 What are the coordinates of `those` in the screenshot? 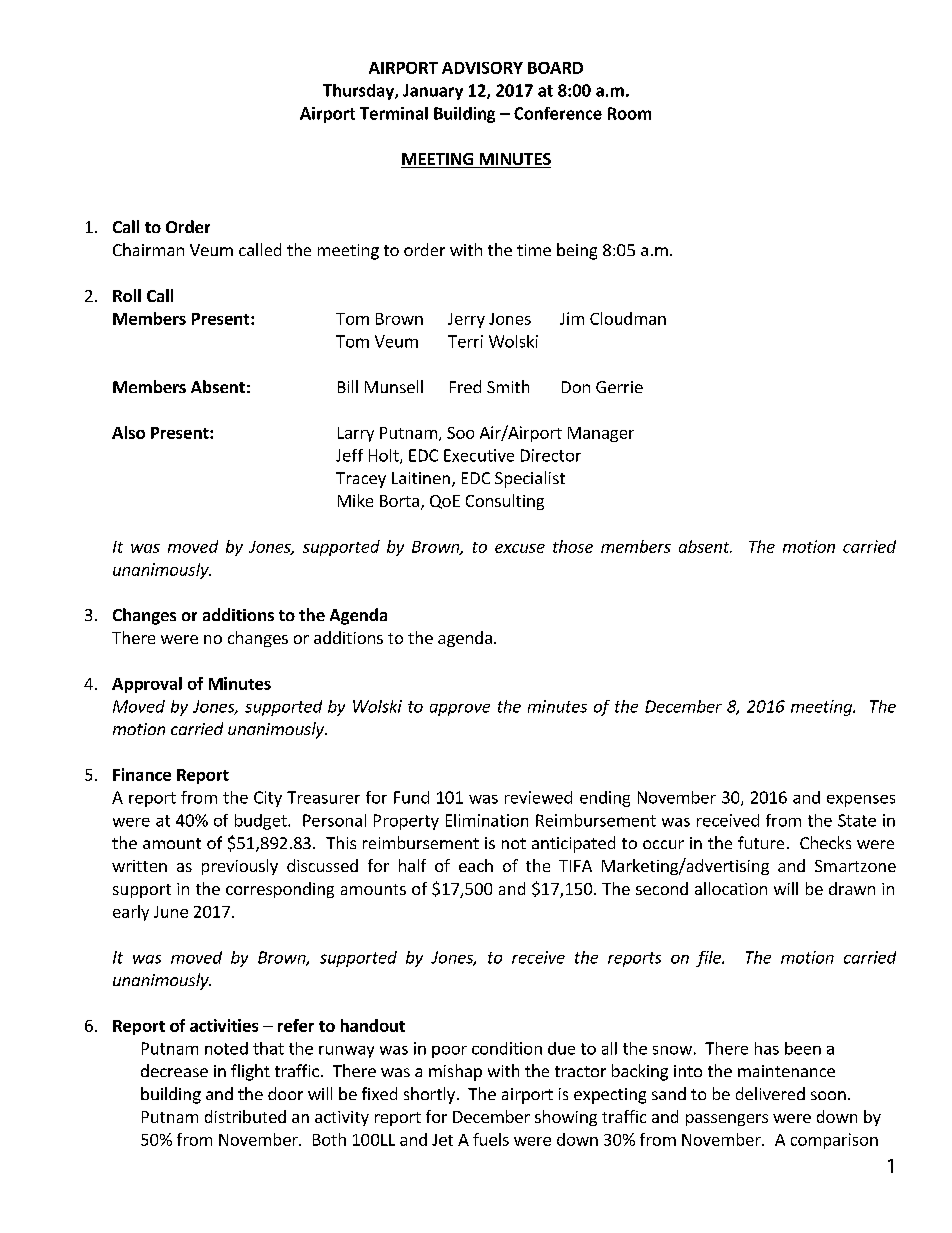 It's located at (573, 546).
